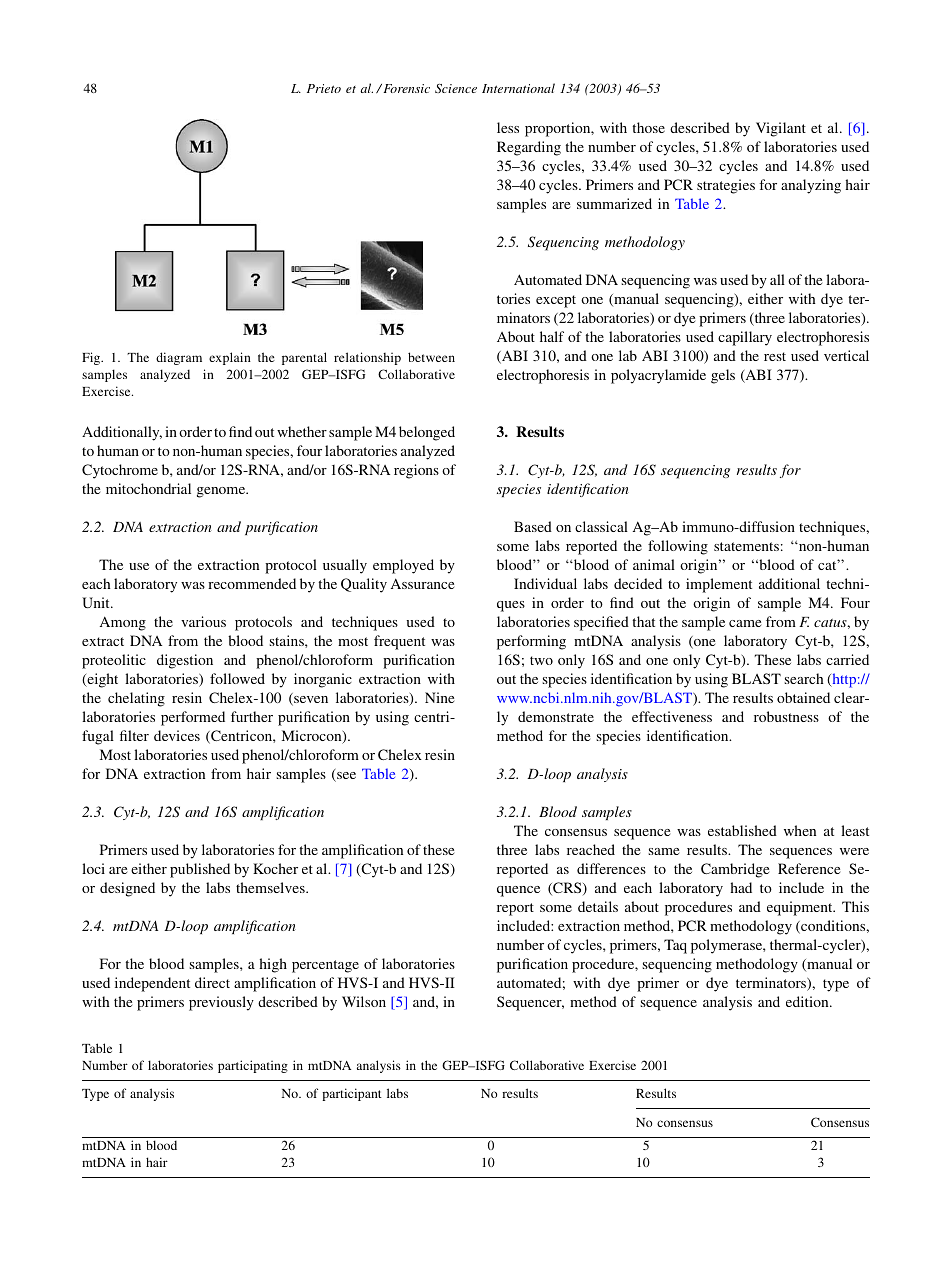 The width and height of the screenshot is (943, 1288). I want to click on published, so click(200, 870).
